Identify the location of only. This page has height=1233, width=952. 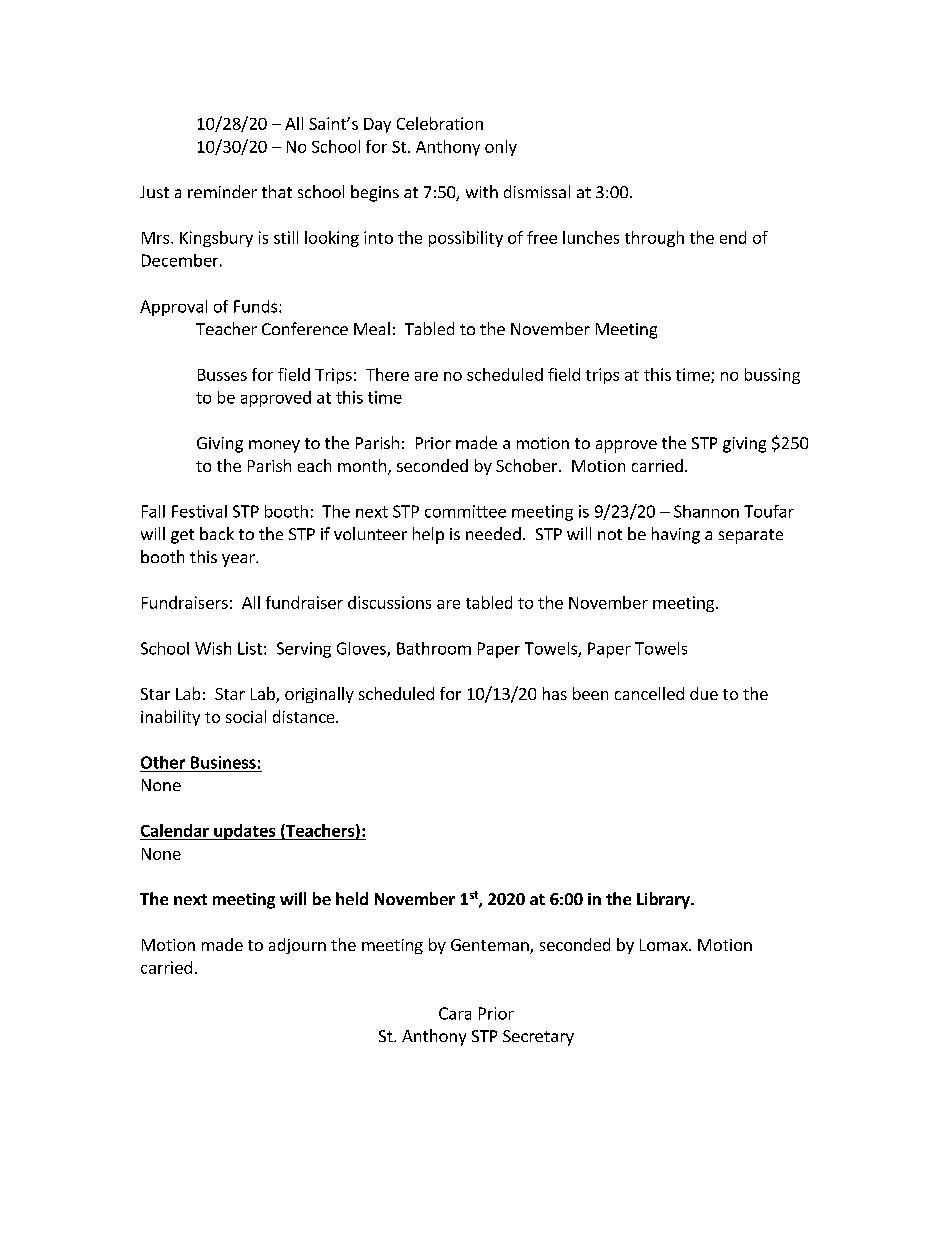
(501, 148).
